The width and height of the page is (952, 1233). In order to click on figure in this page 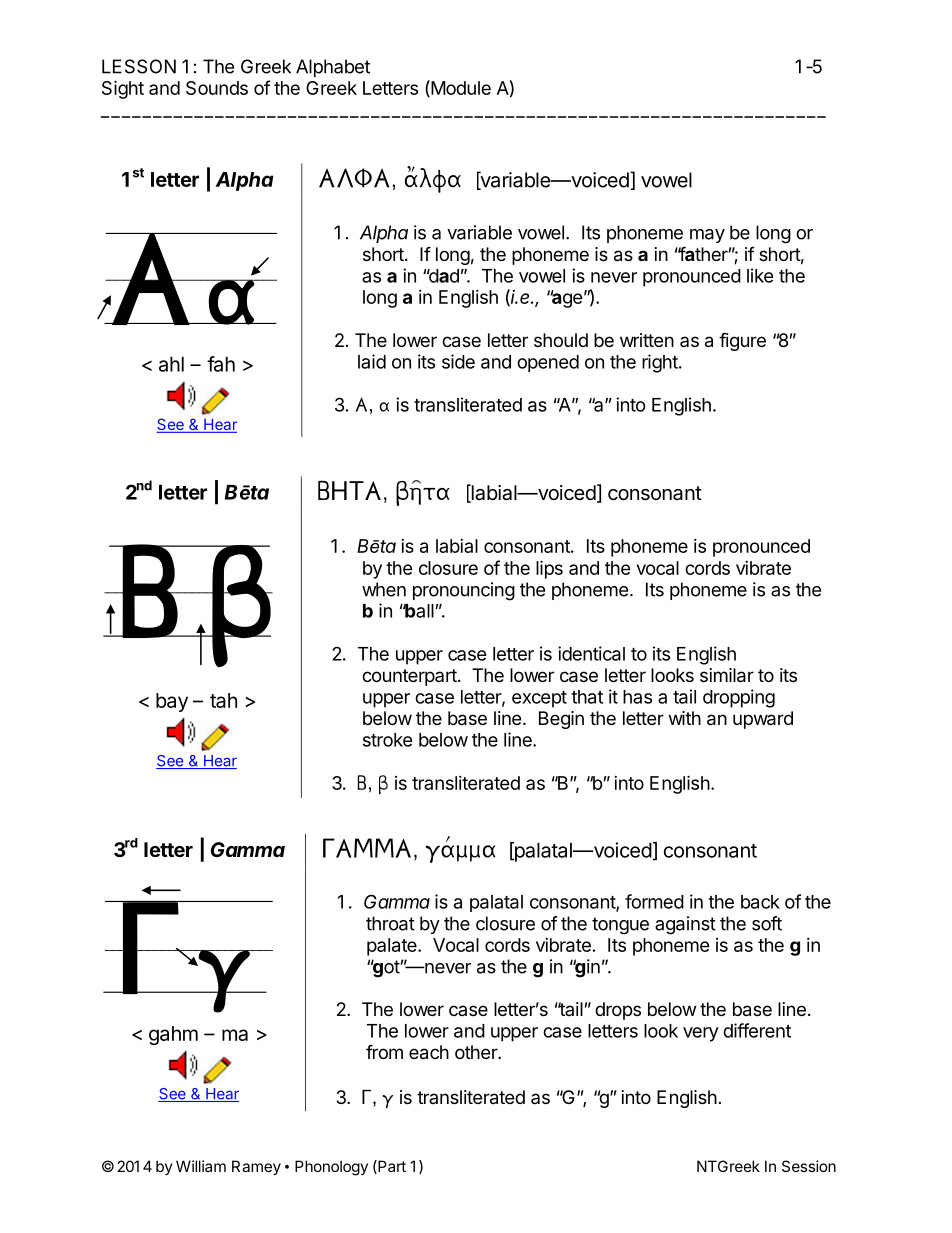, I will do `click(742, 341)`.
